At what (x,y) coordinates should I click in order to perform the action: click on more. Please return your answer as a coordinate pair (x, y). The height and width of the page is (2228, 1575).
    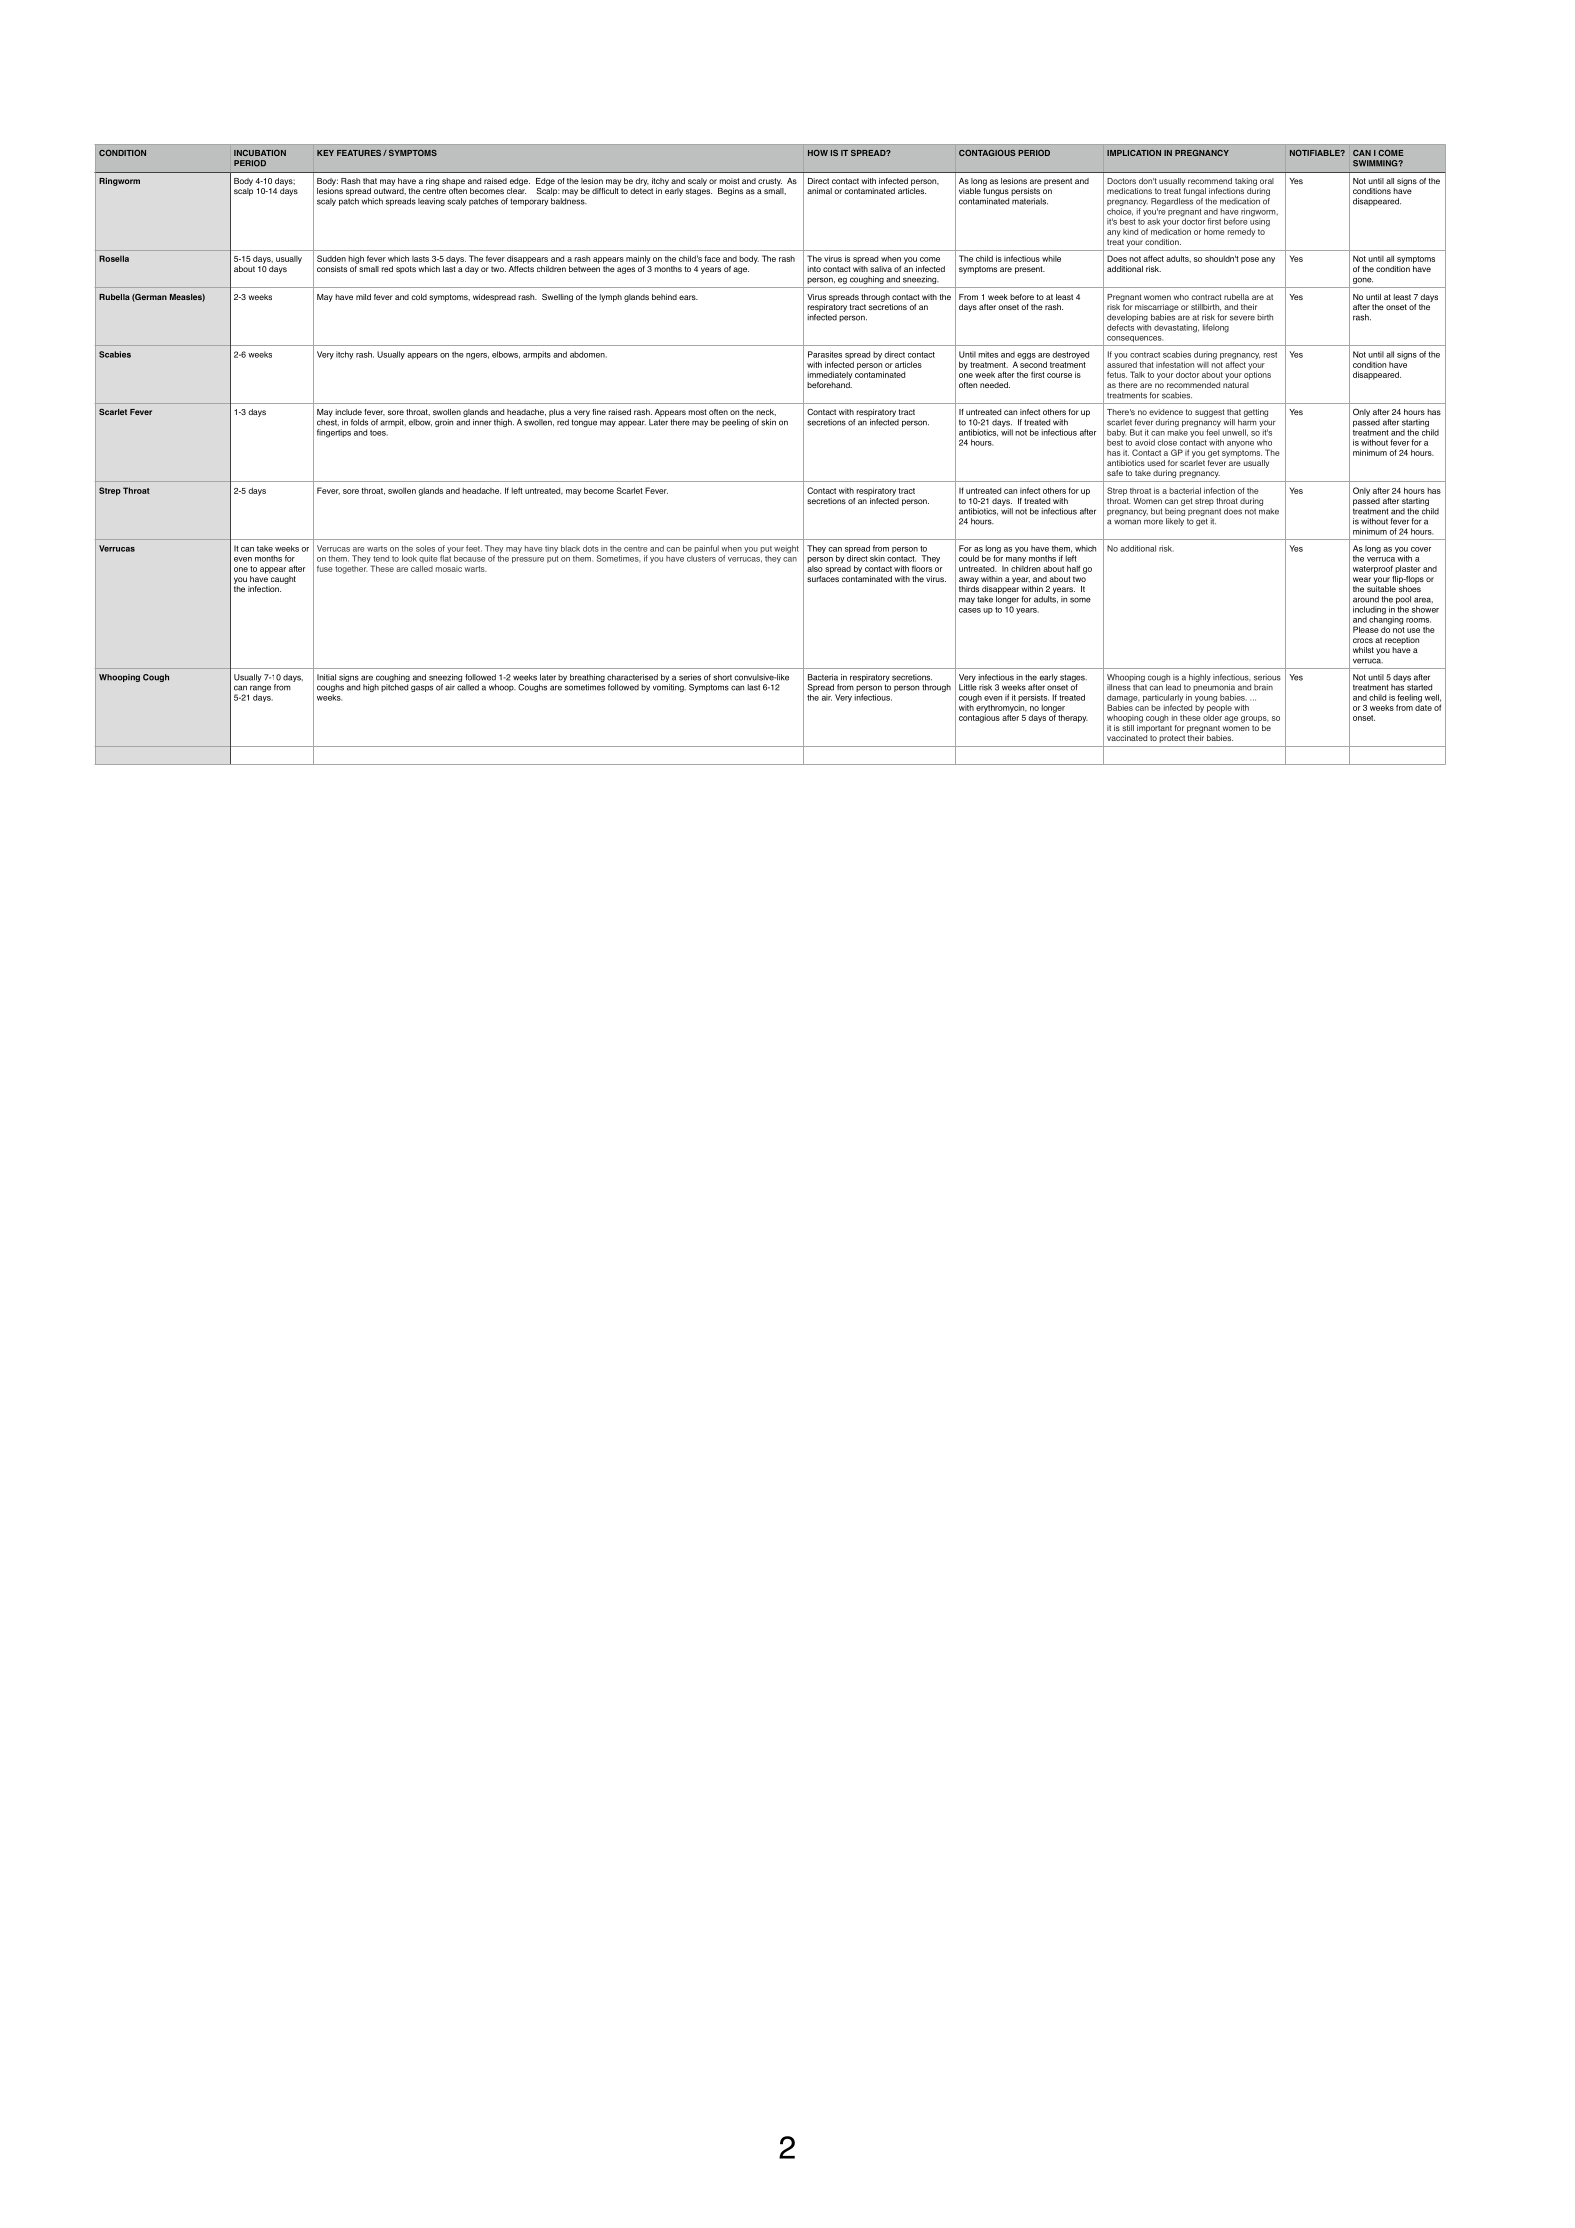
    Looking at the image, I should click on (1153, 522).
